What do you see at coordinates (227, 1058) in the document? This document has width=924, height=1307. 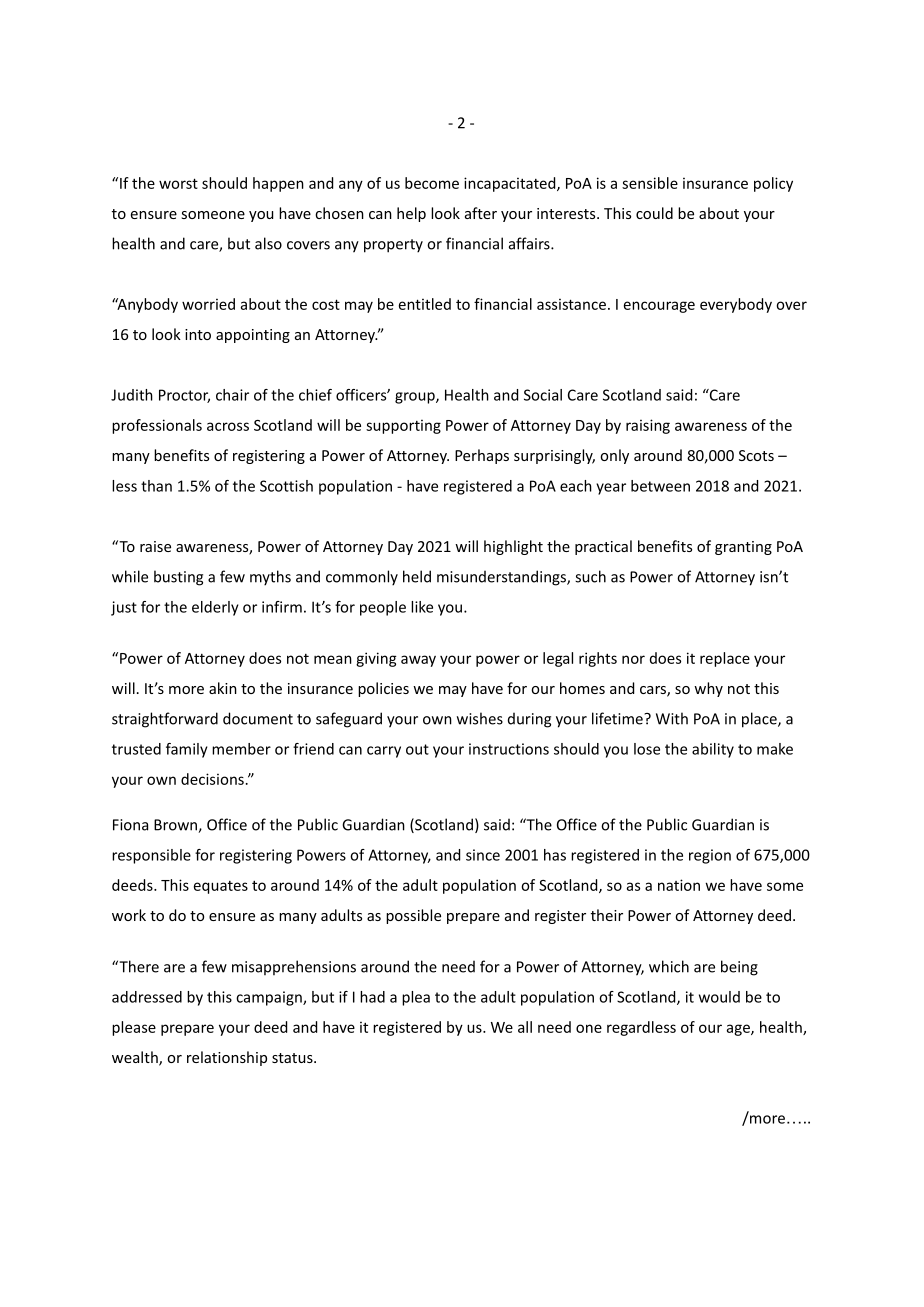 I see `relationship` at bounding box center [227, 1058].
